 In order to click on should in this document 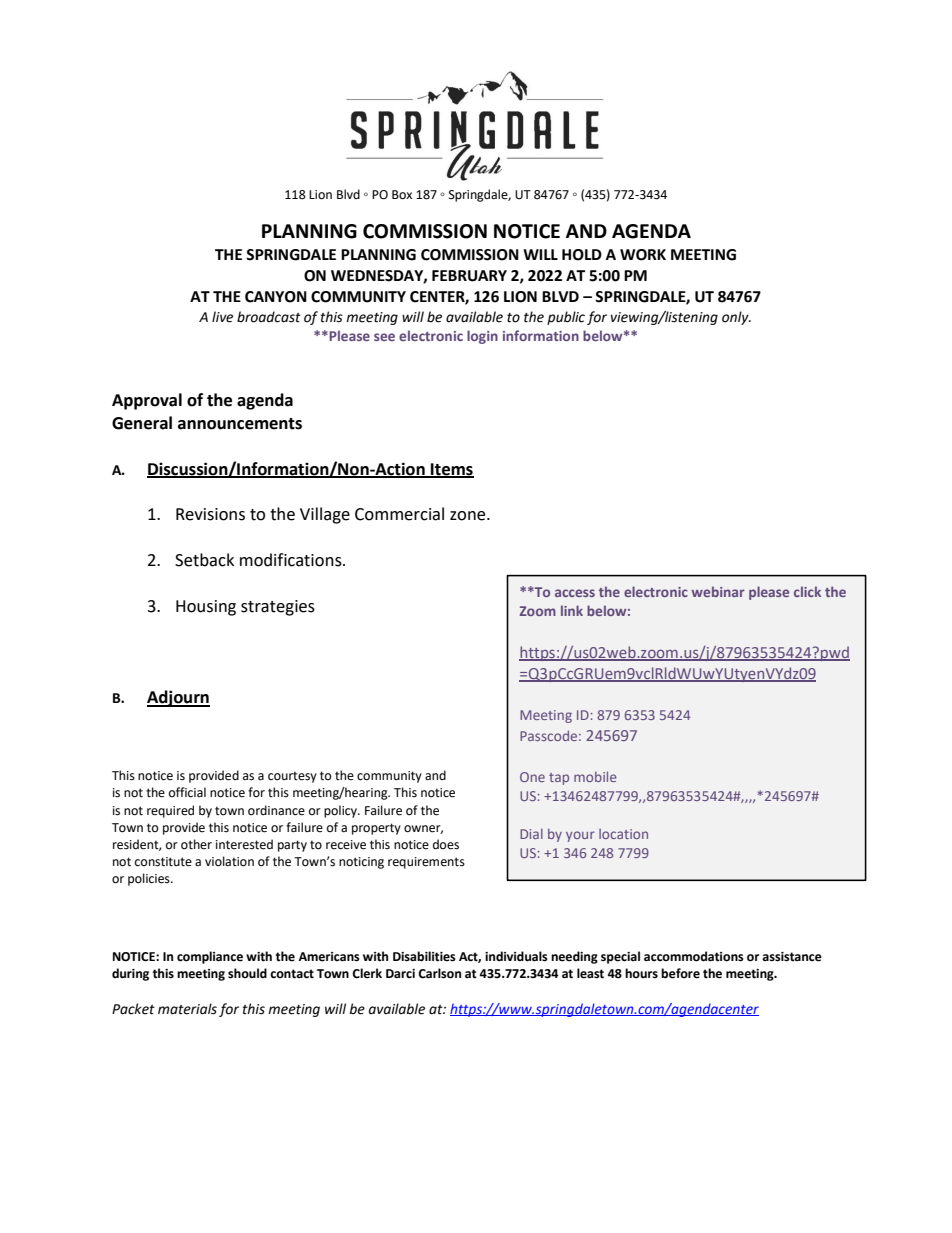, I will do `click(247, 973)`.
